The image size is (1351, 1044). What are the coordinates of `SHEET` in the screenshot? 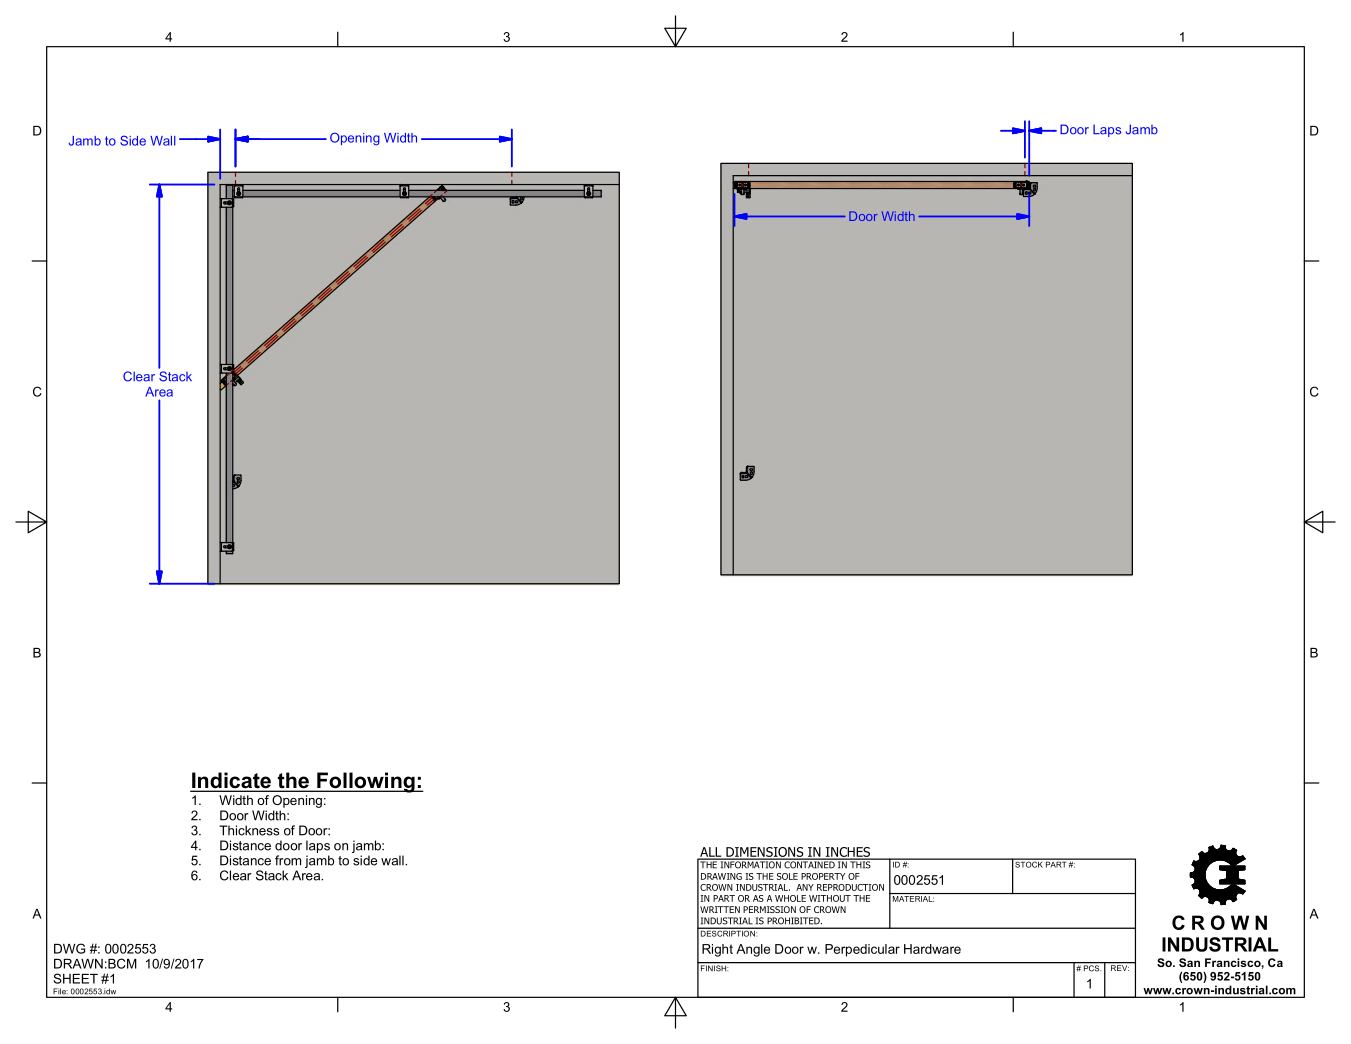 It's located at (75, 978).
